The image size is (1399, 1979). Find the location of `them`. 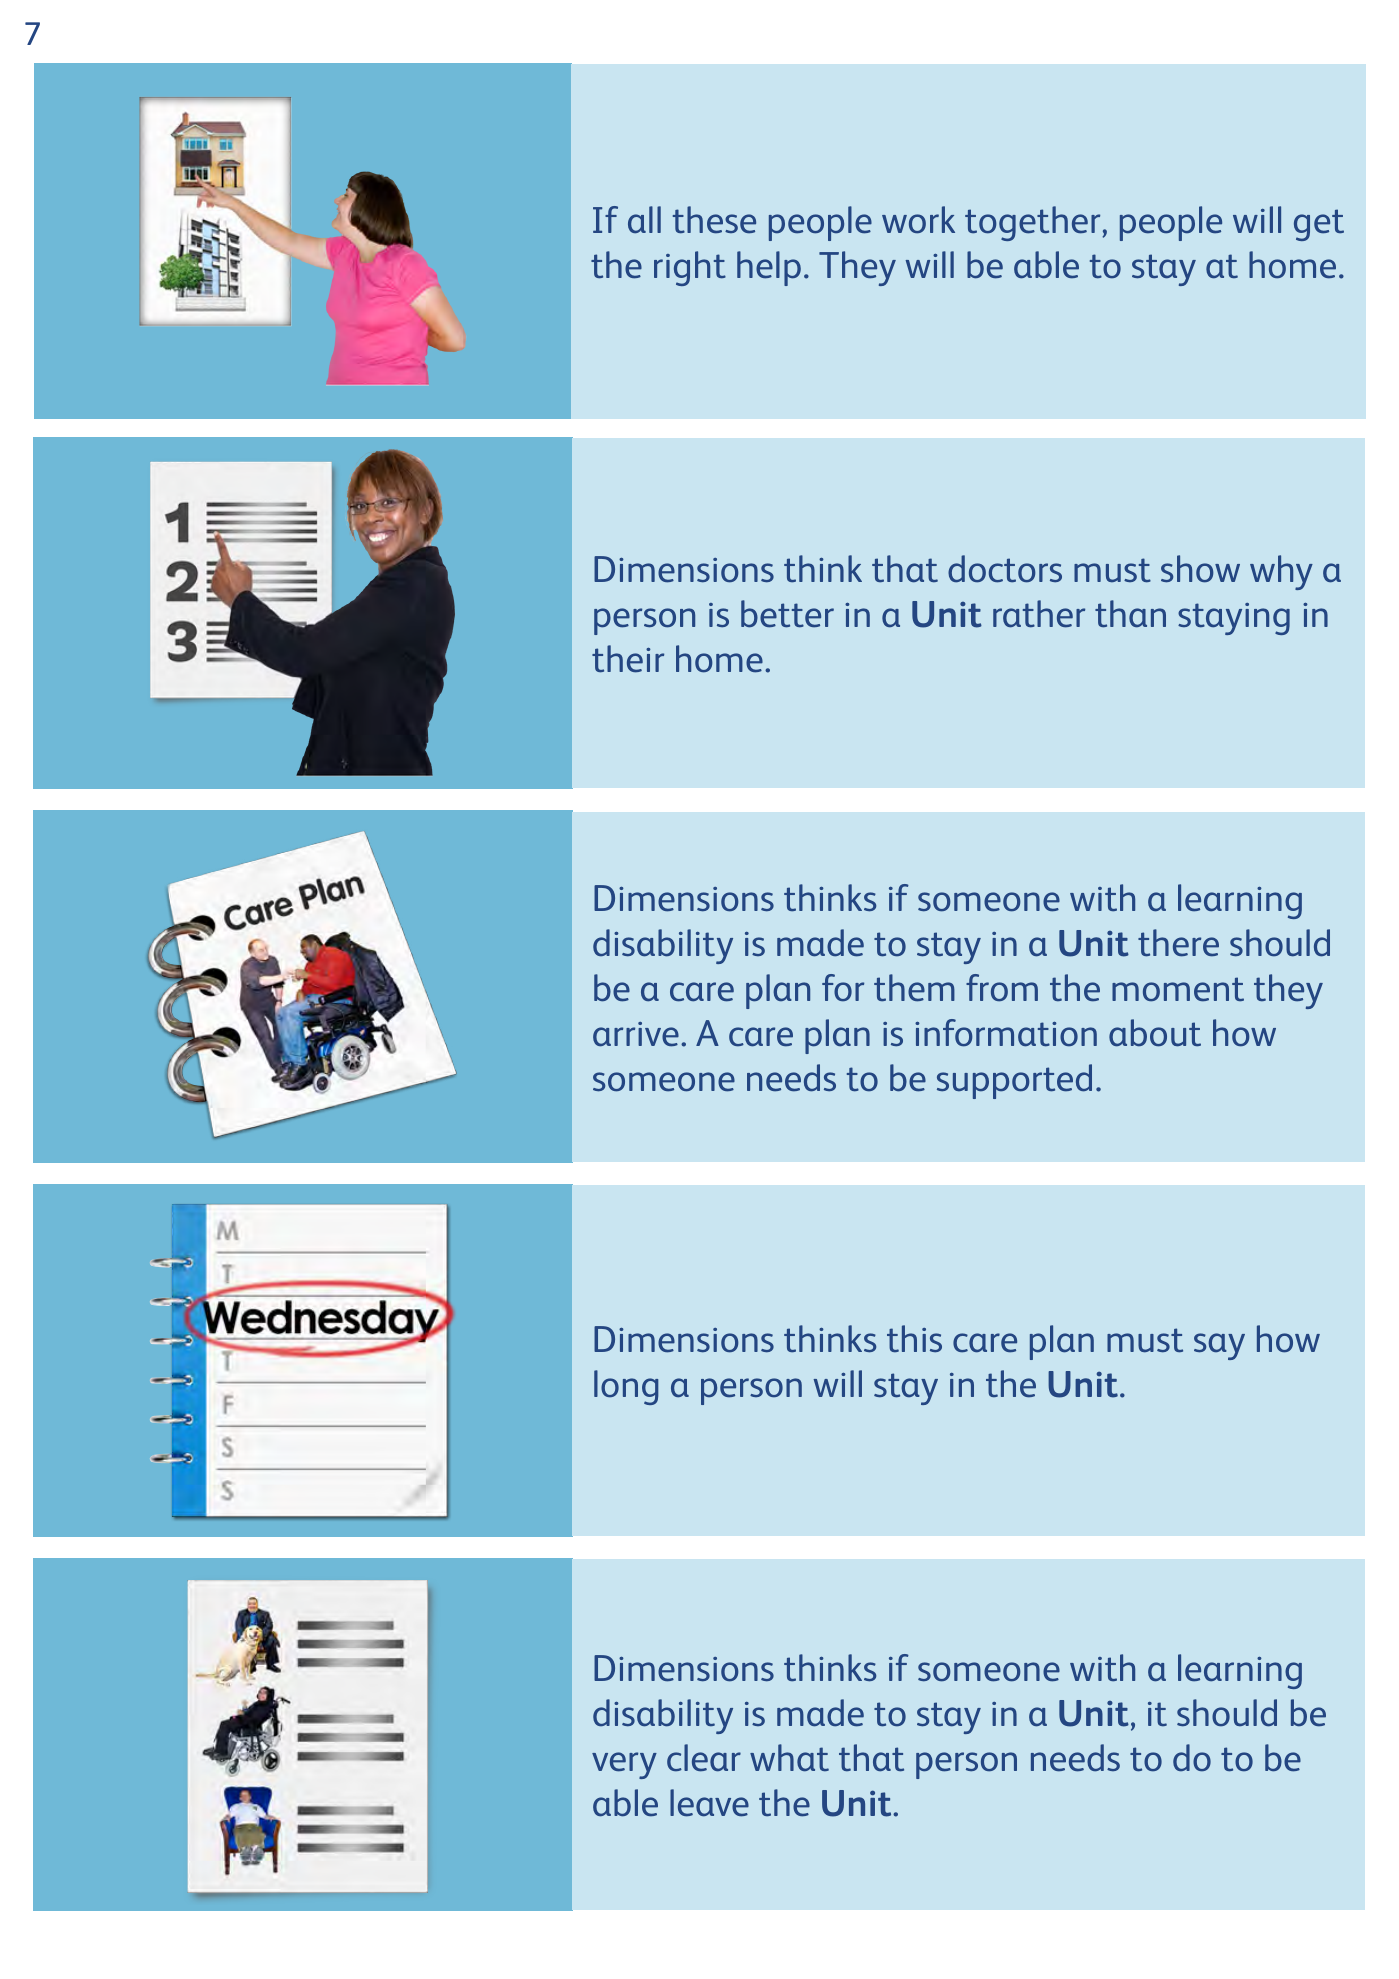

them is located at coordinates (914, 988).
